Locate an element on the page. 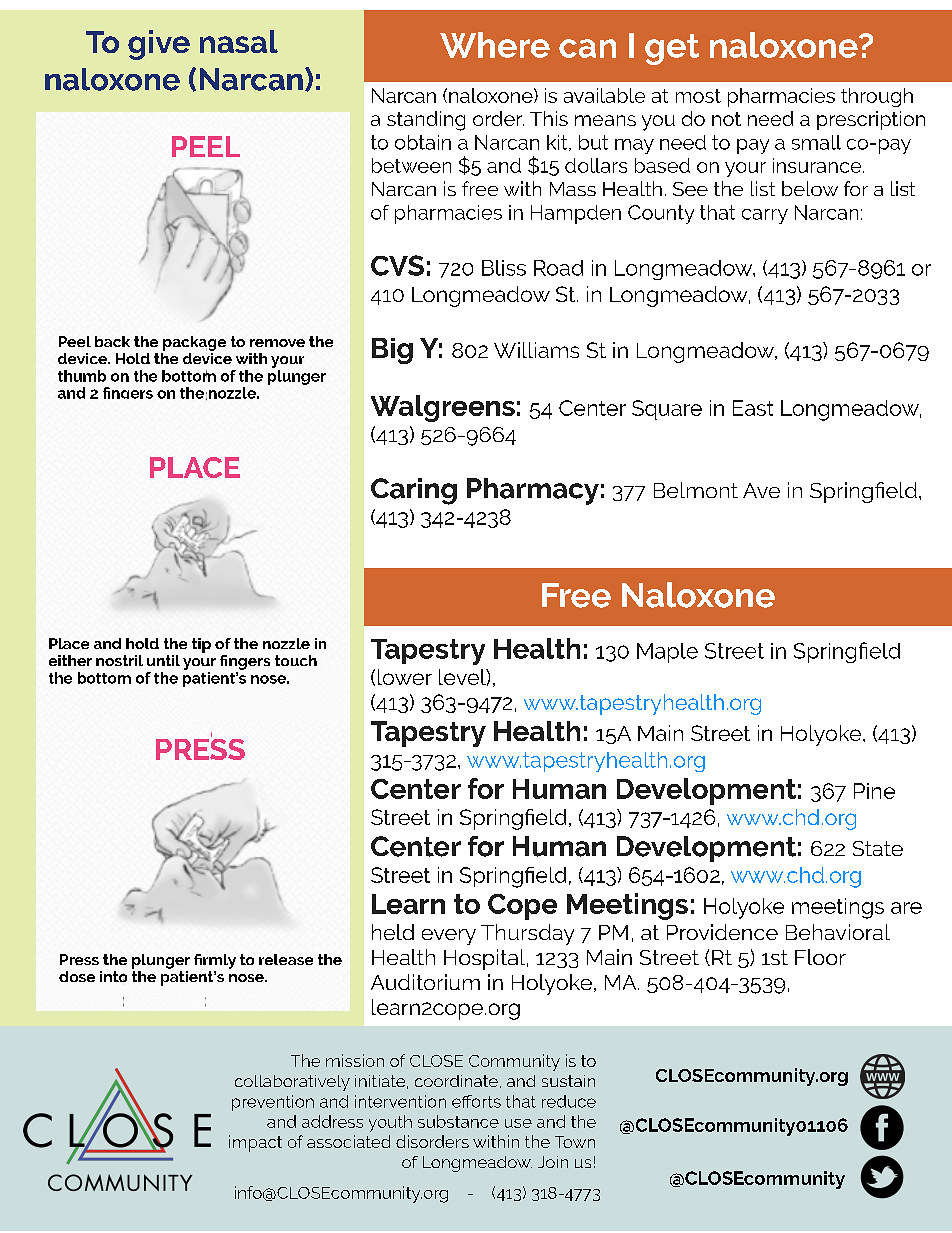 This image has height=1233, width=952. tip is located at coordinates (201, 645).
